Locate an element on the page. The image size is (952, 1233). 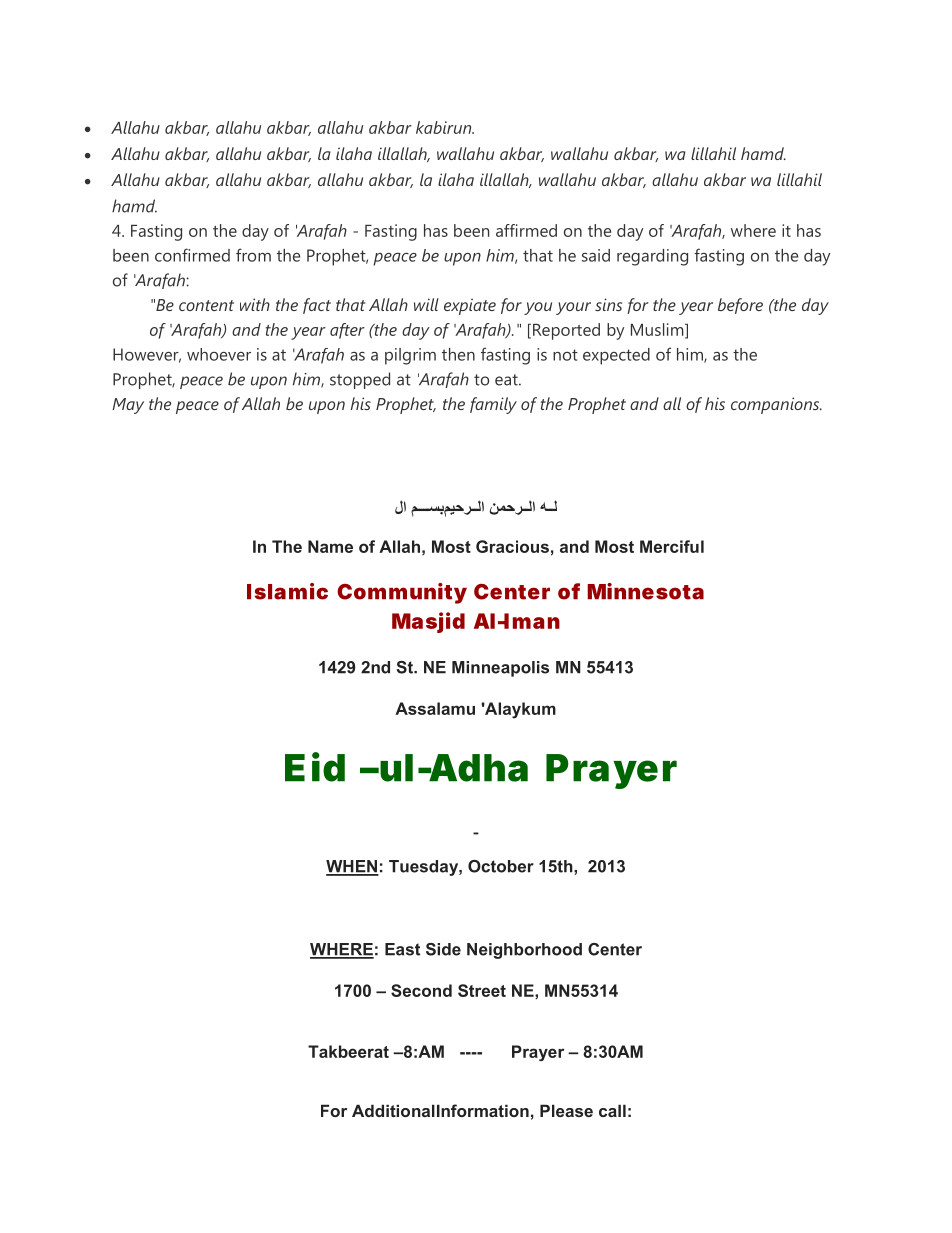
Islamic is located at coordinates (287, 591).
